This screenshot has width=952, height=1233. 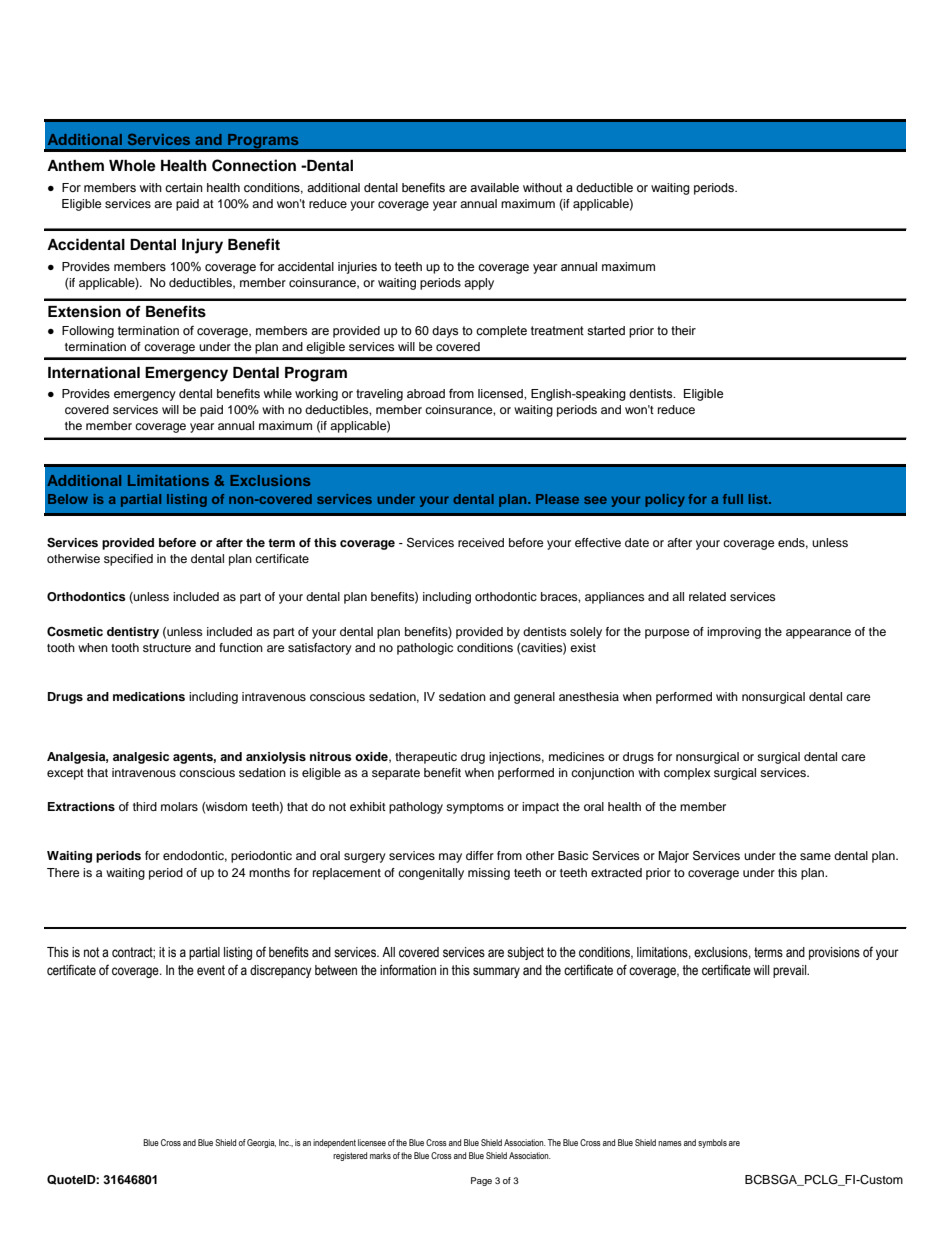 What do you see at coordinates (184, 187) in the screenshot?
I see `certain` at bounding box center [184, 187].
